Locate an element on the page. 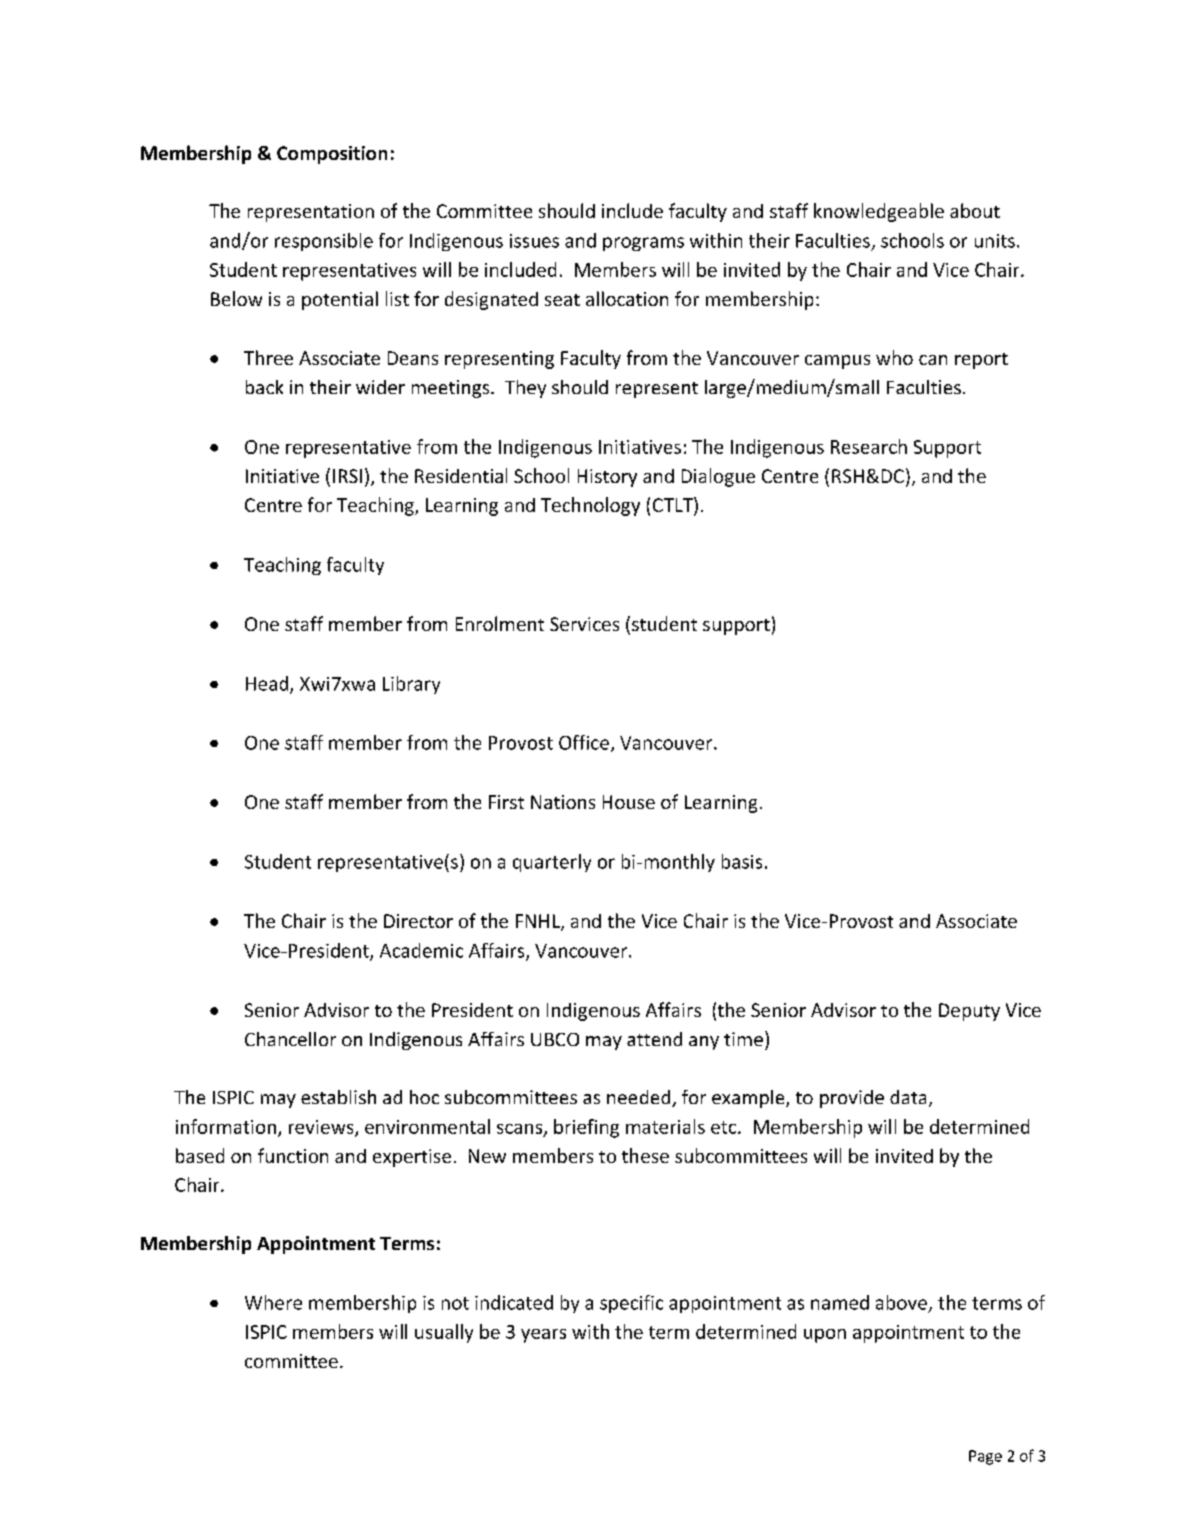 The width and height of the page is (1185, 1534). Composition is located at coordinates (332, 155).
